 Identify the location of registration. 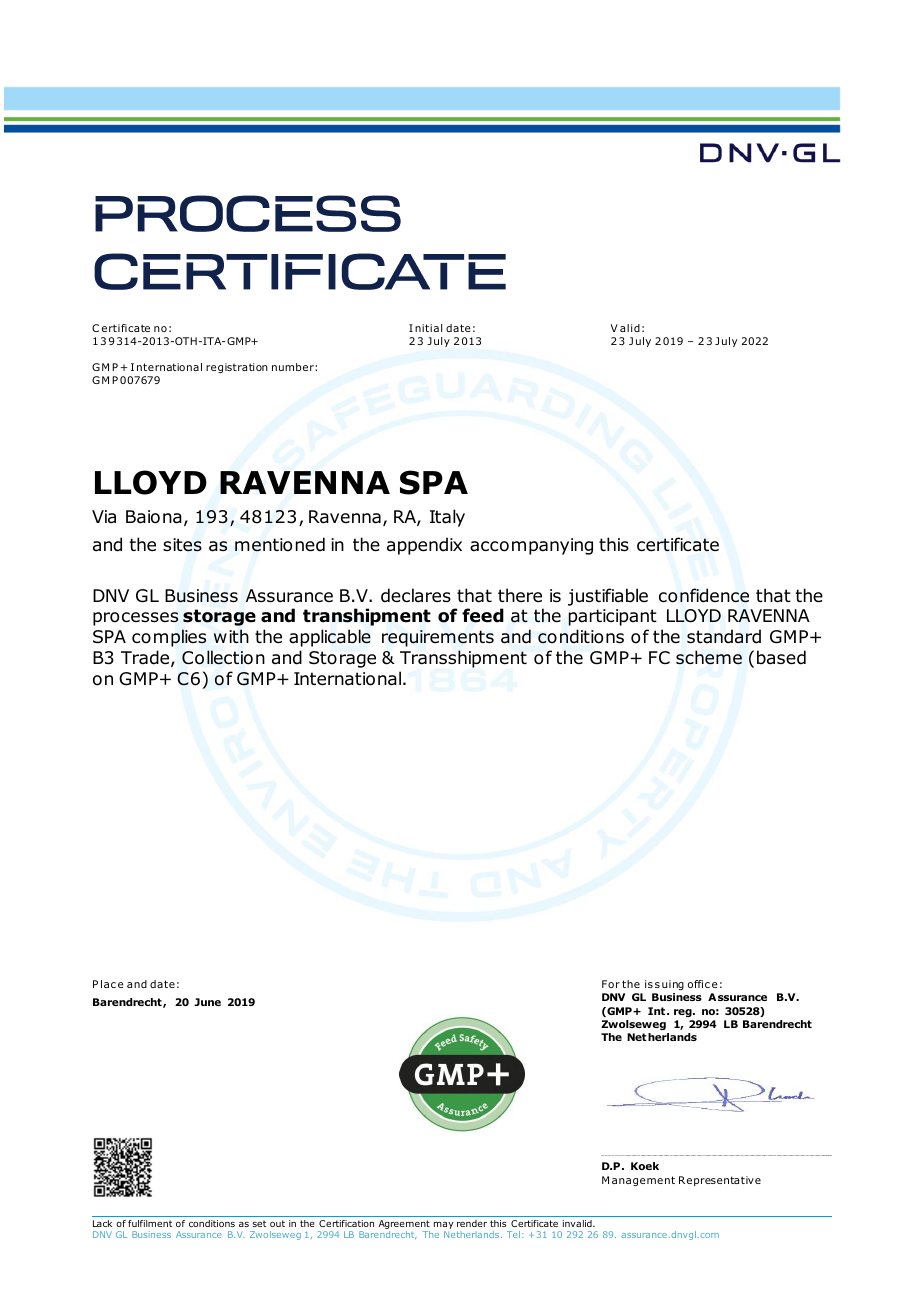
(237, 368).
